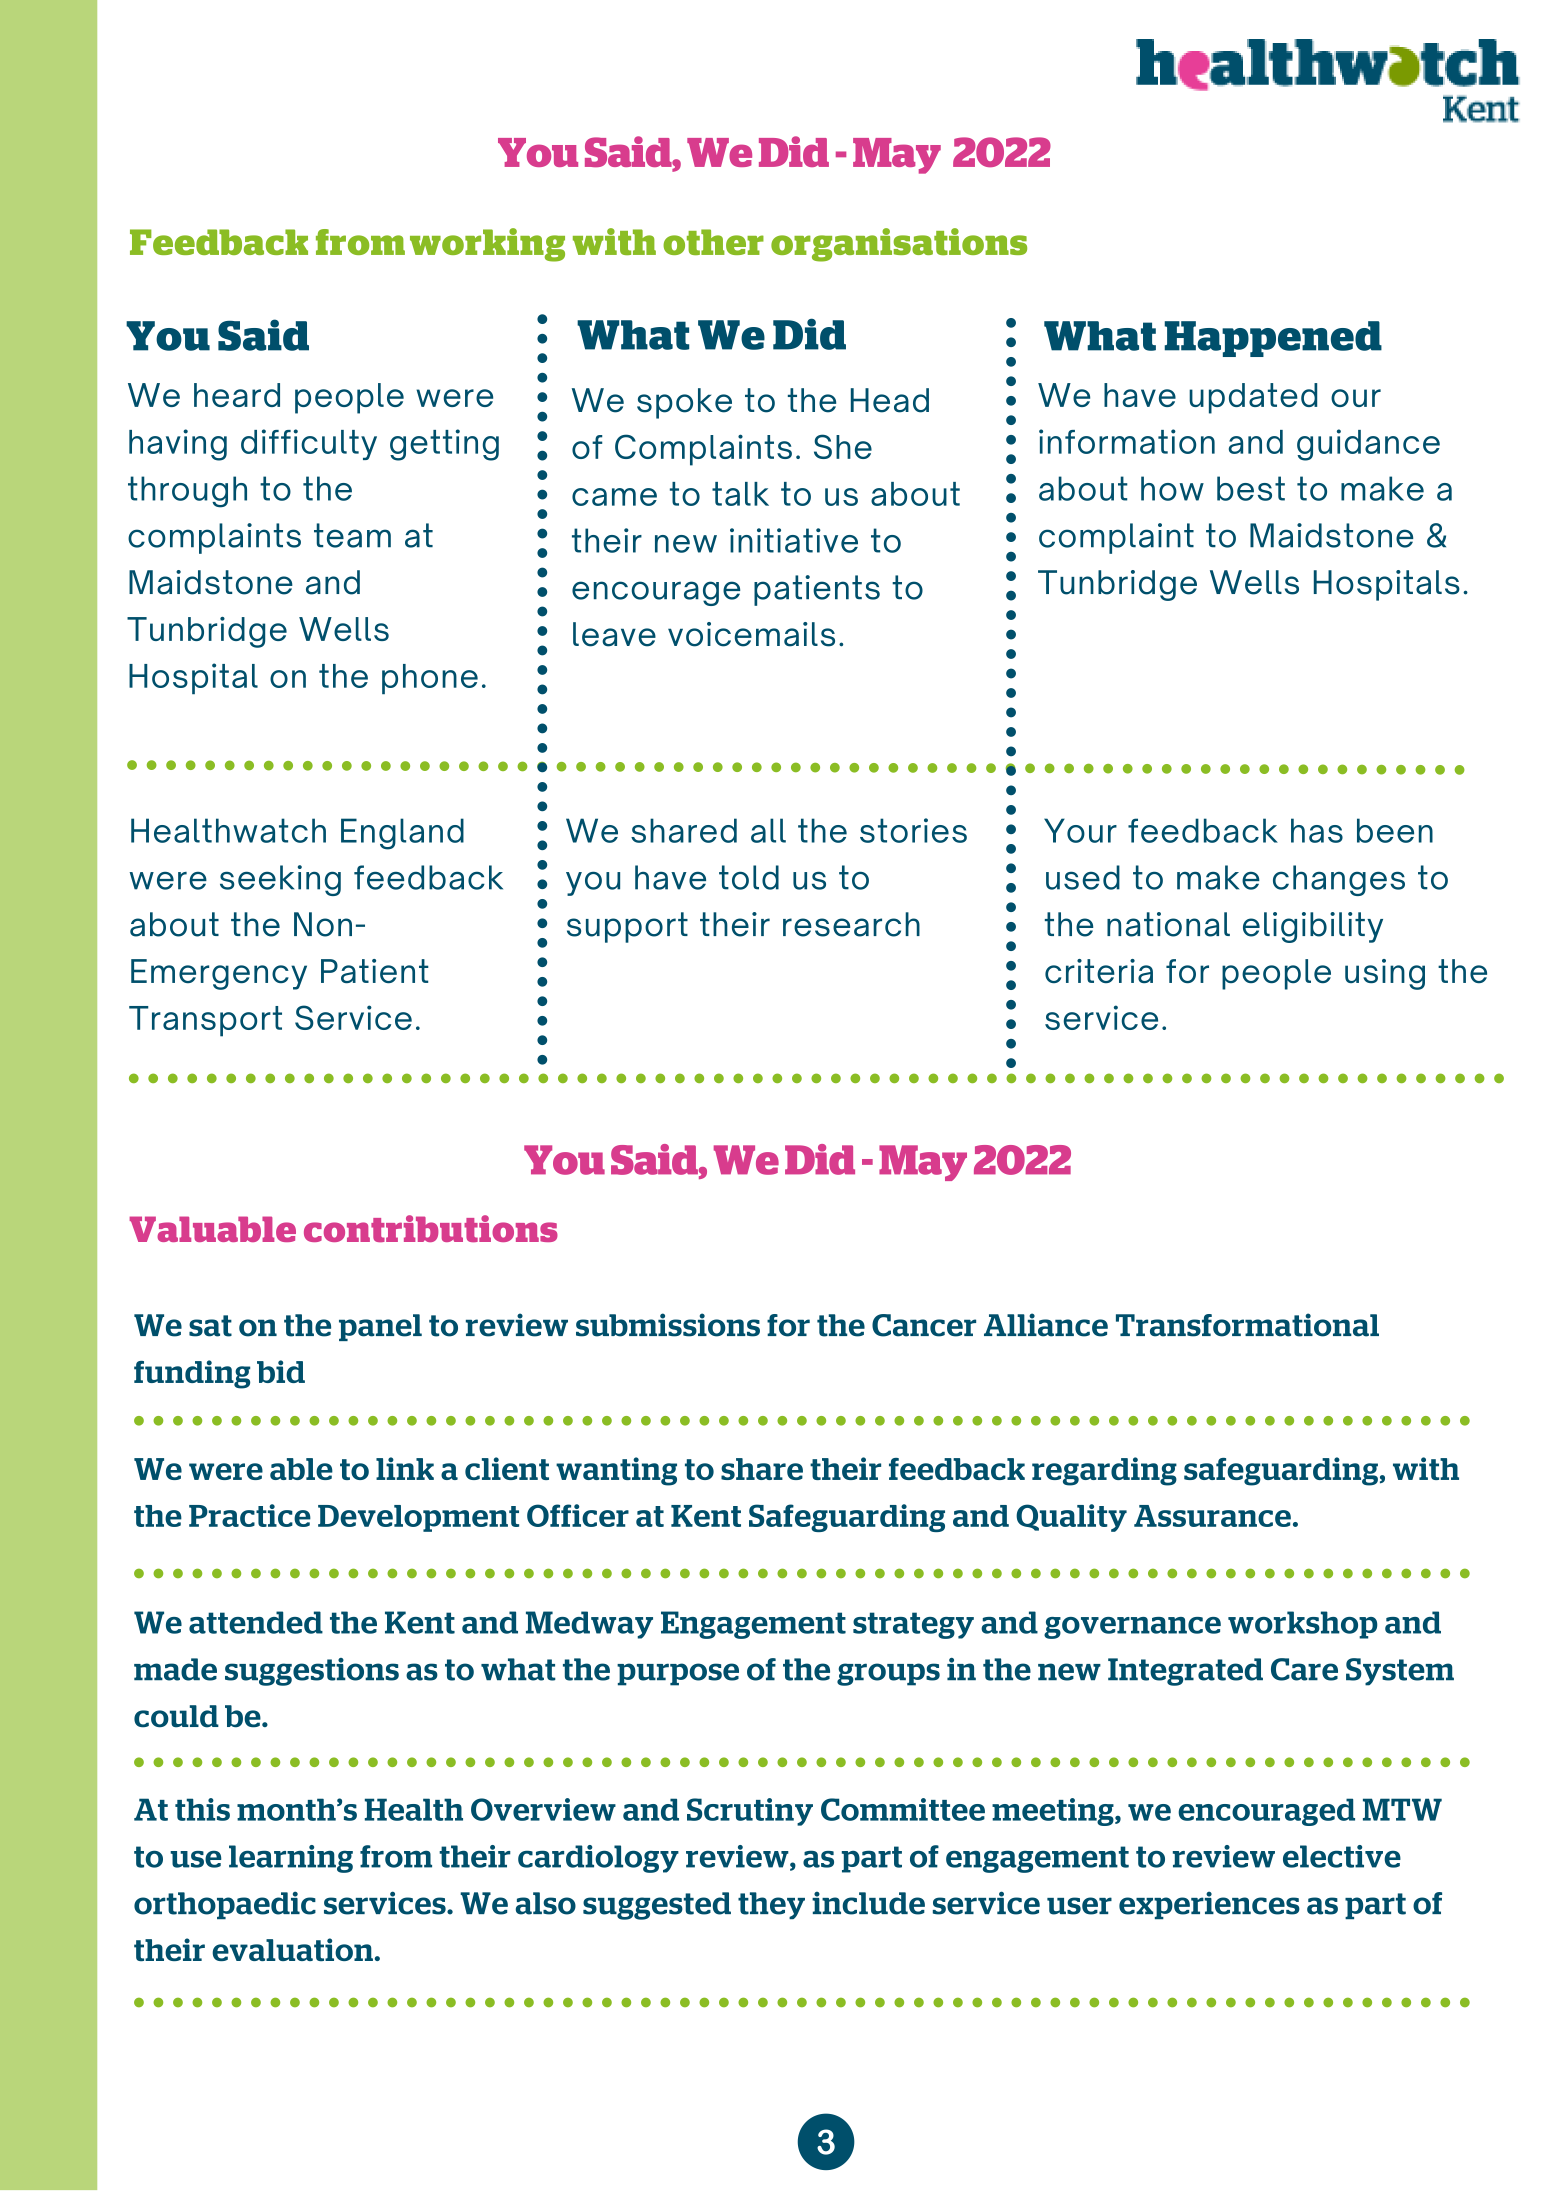  Describe the element at coordinates (851, 924) in the image. I see `research` at that location.
